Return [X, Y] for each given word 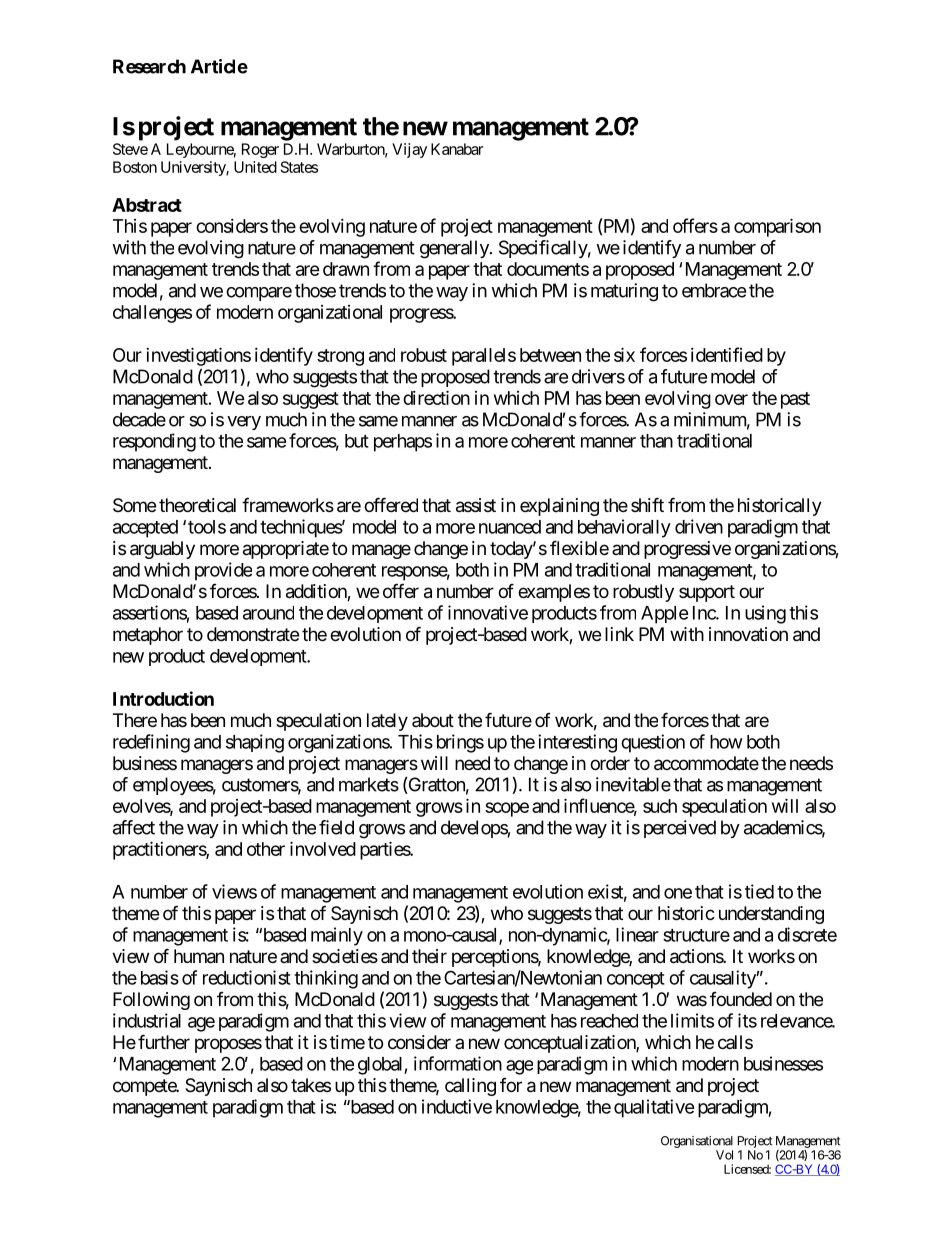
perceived [680, 829]
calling [470, 1087]
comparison [777, 227]
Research [149, 66]
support [707, 593]
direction [436, 397]
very [244, 423]
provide [223, 571]
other [266, 849]
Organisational [697, 1142]
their [429, 956]
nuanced [510, 527]
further [164, 1041]
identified [727, 354]
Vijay [409, 150]
